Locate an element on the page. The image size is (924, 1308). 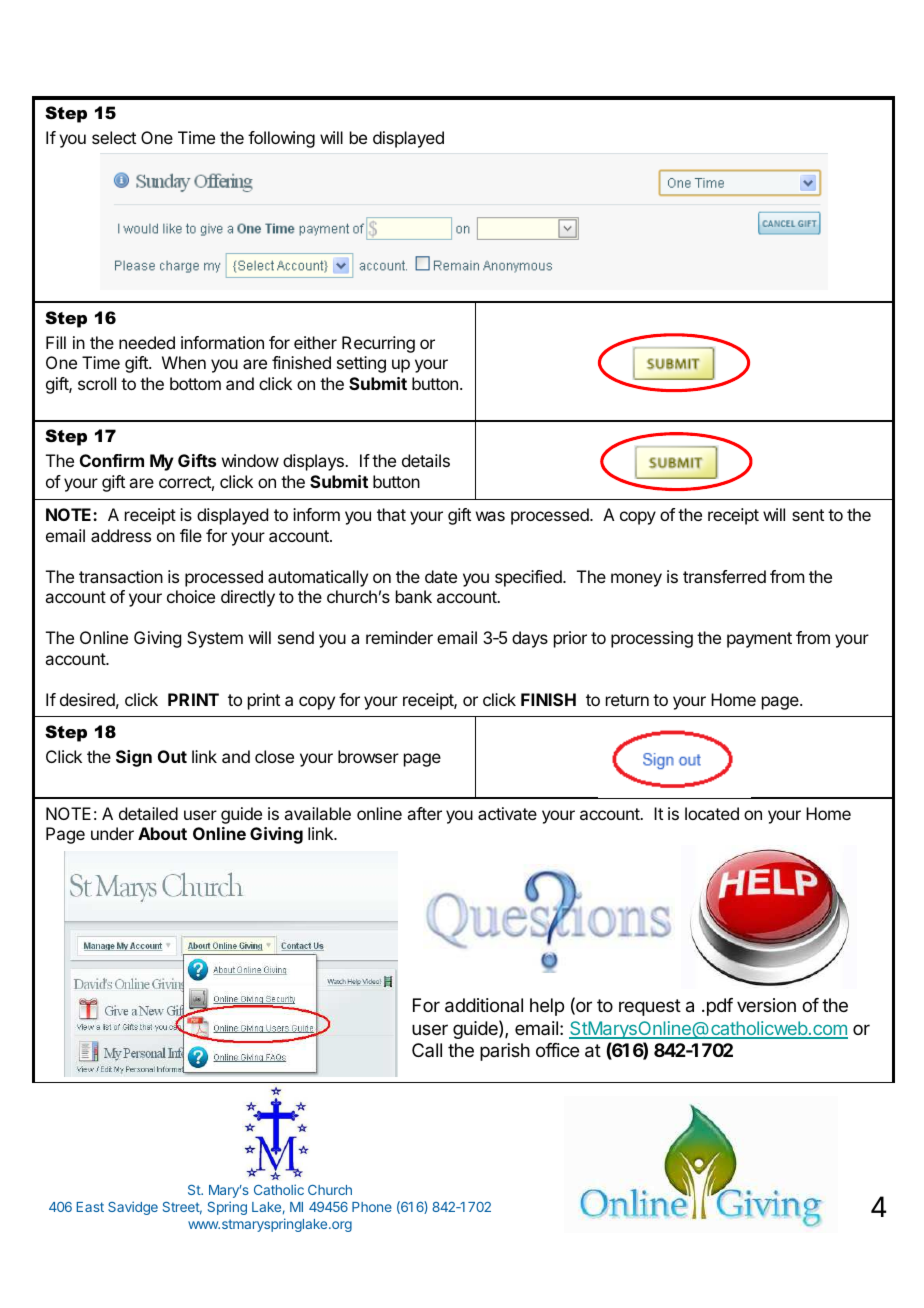
East is located at coordinates (90, 1207).
